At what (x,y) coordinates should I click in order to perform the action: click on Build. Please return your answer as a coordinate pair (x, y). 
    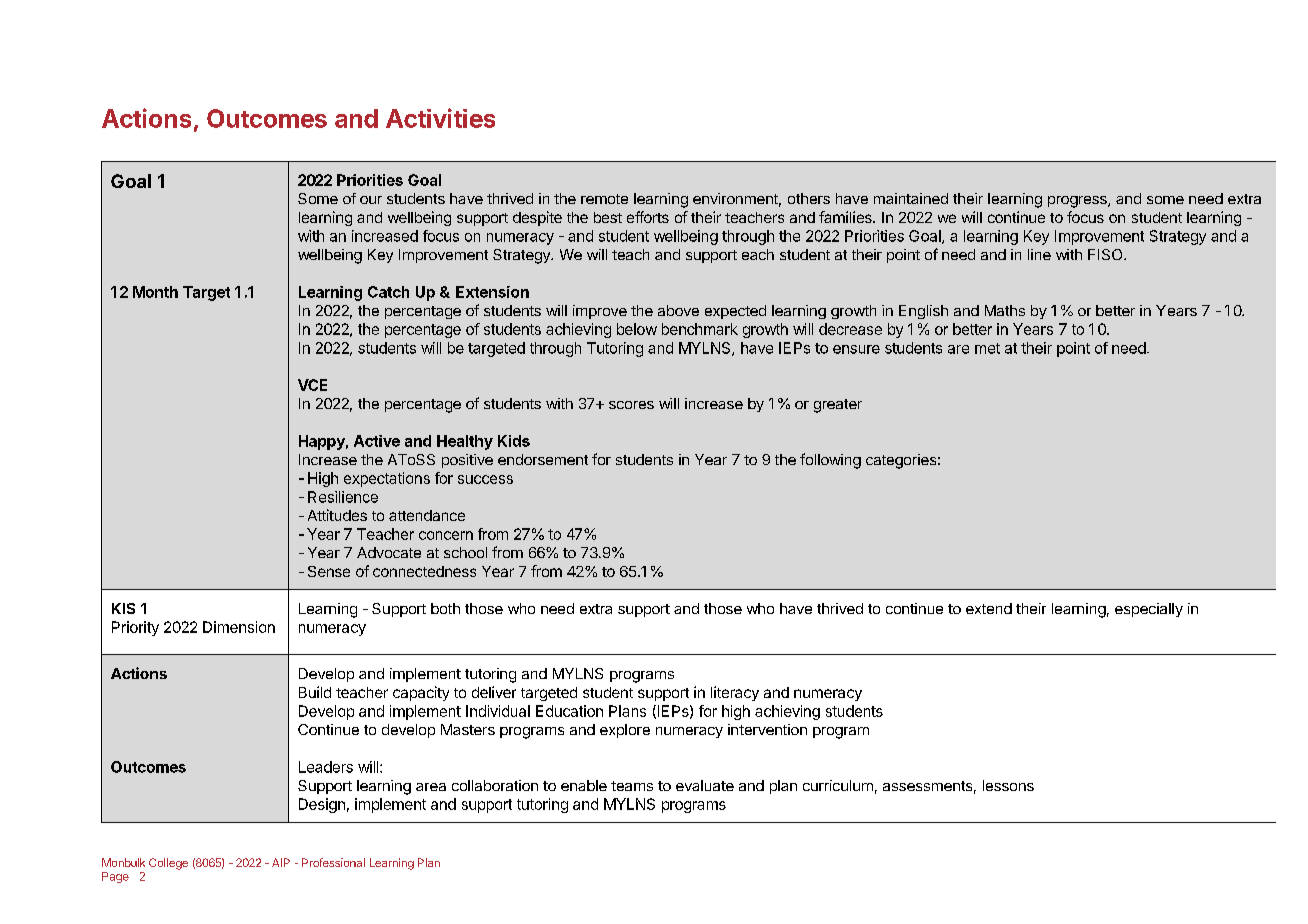
    Looking at the image, I should click on (315, 692).
